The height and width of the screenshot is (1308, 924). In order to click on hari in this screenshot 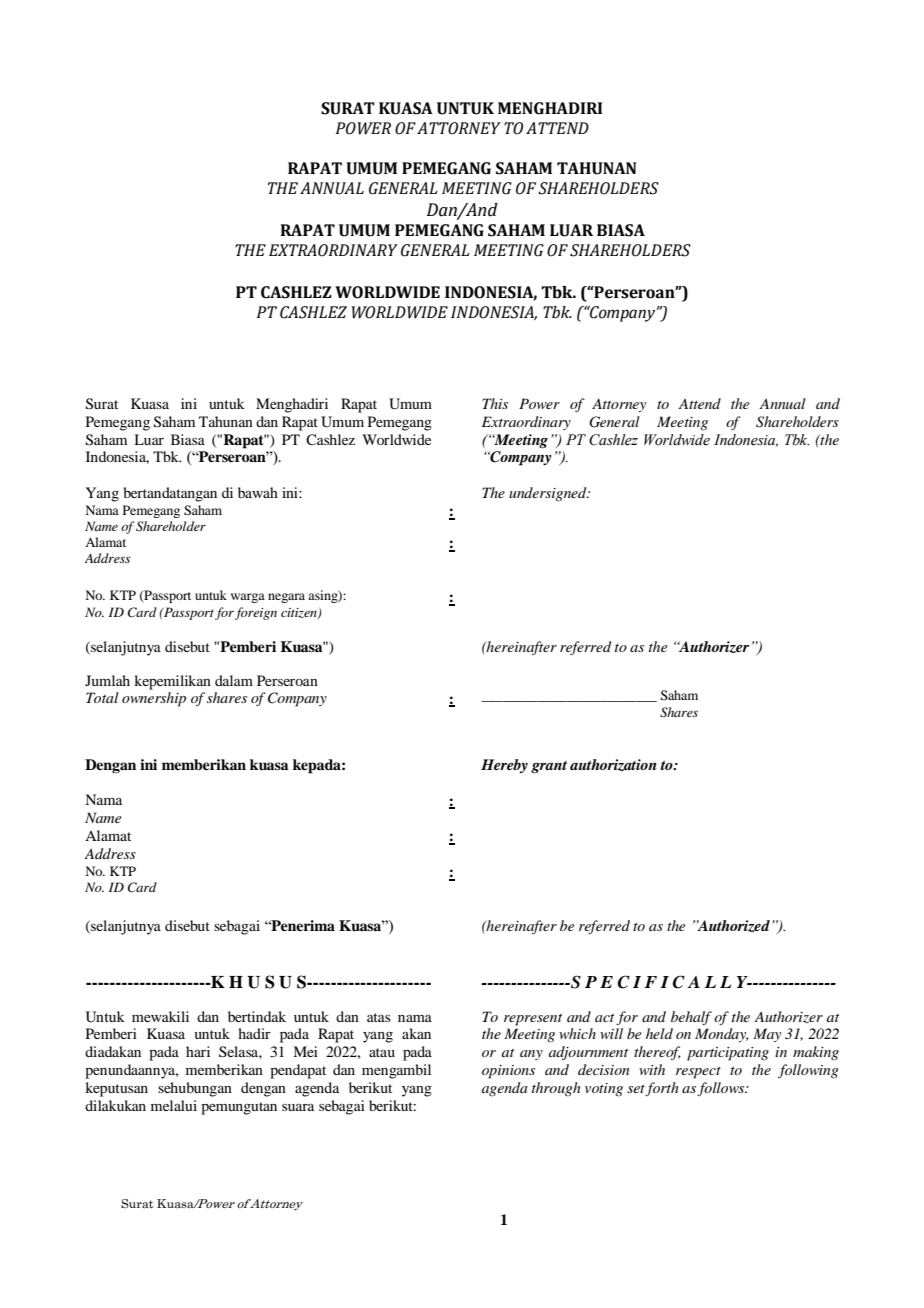, I will do `click(198, 1051)`.
